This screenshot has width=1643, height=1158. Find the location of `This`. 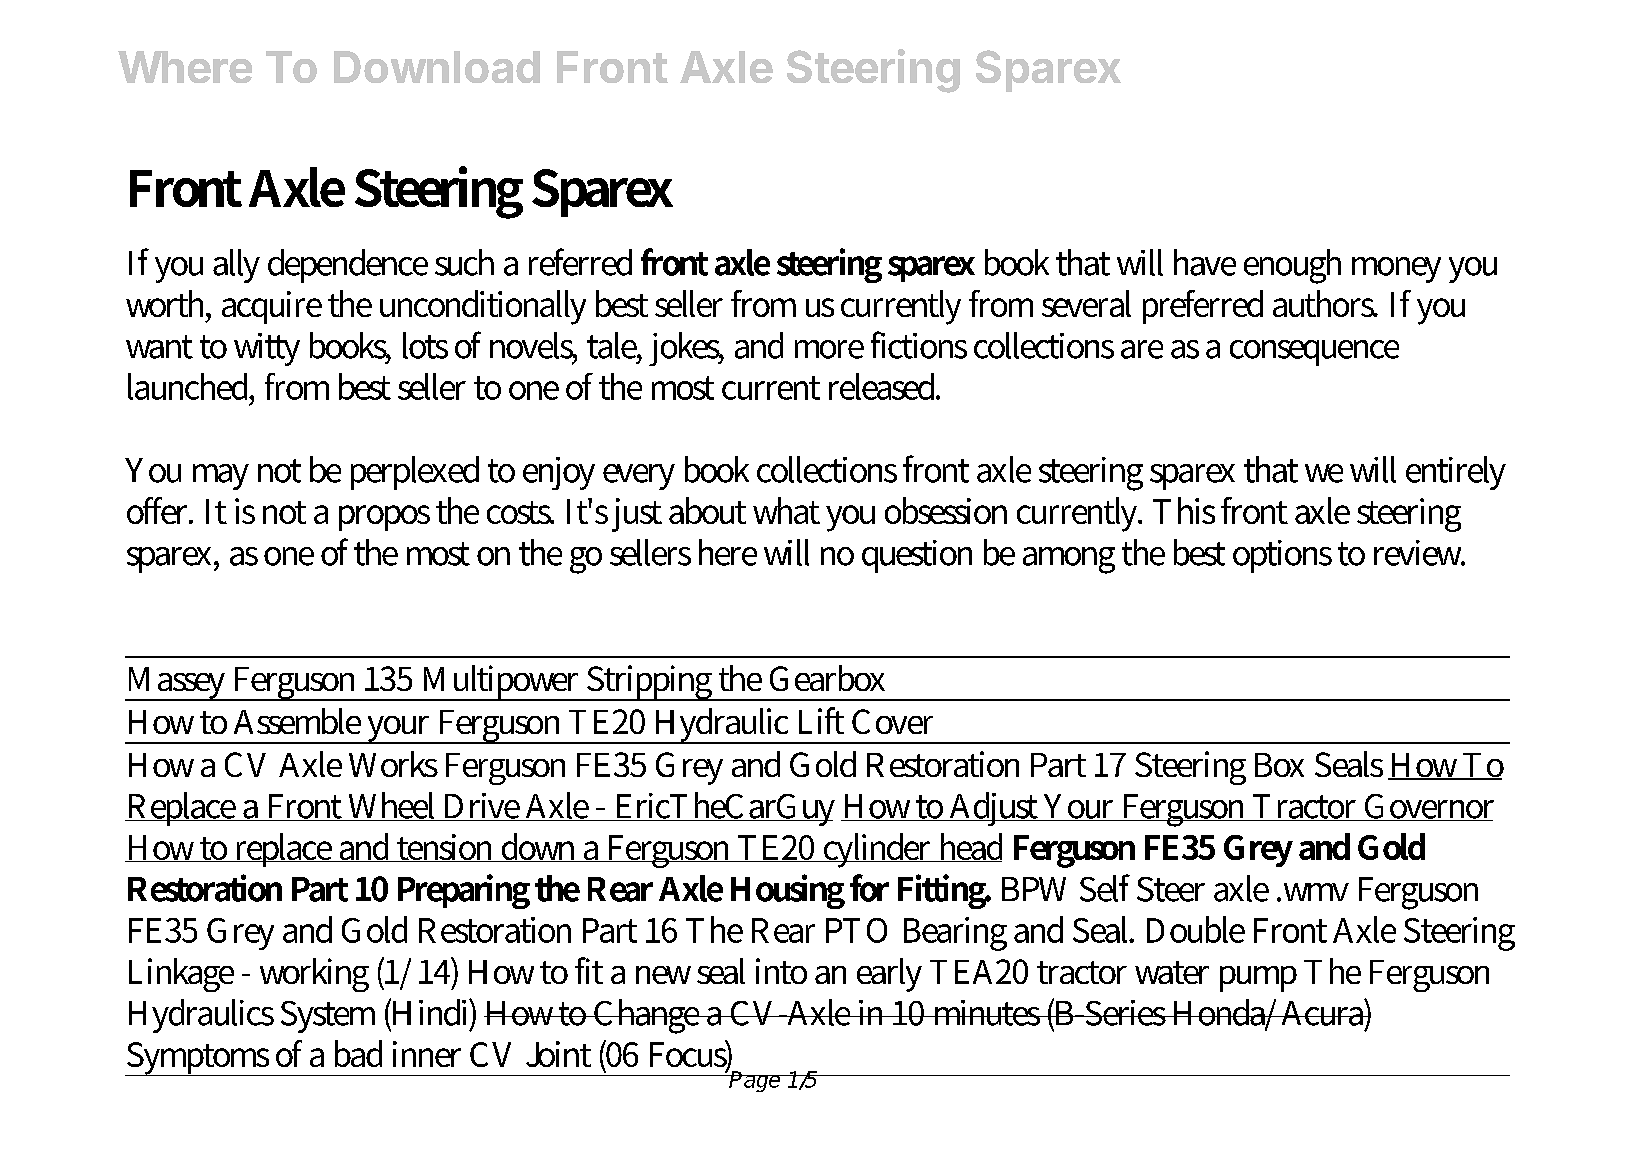

This is located at coordinates (1184, 510).
